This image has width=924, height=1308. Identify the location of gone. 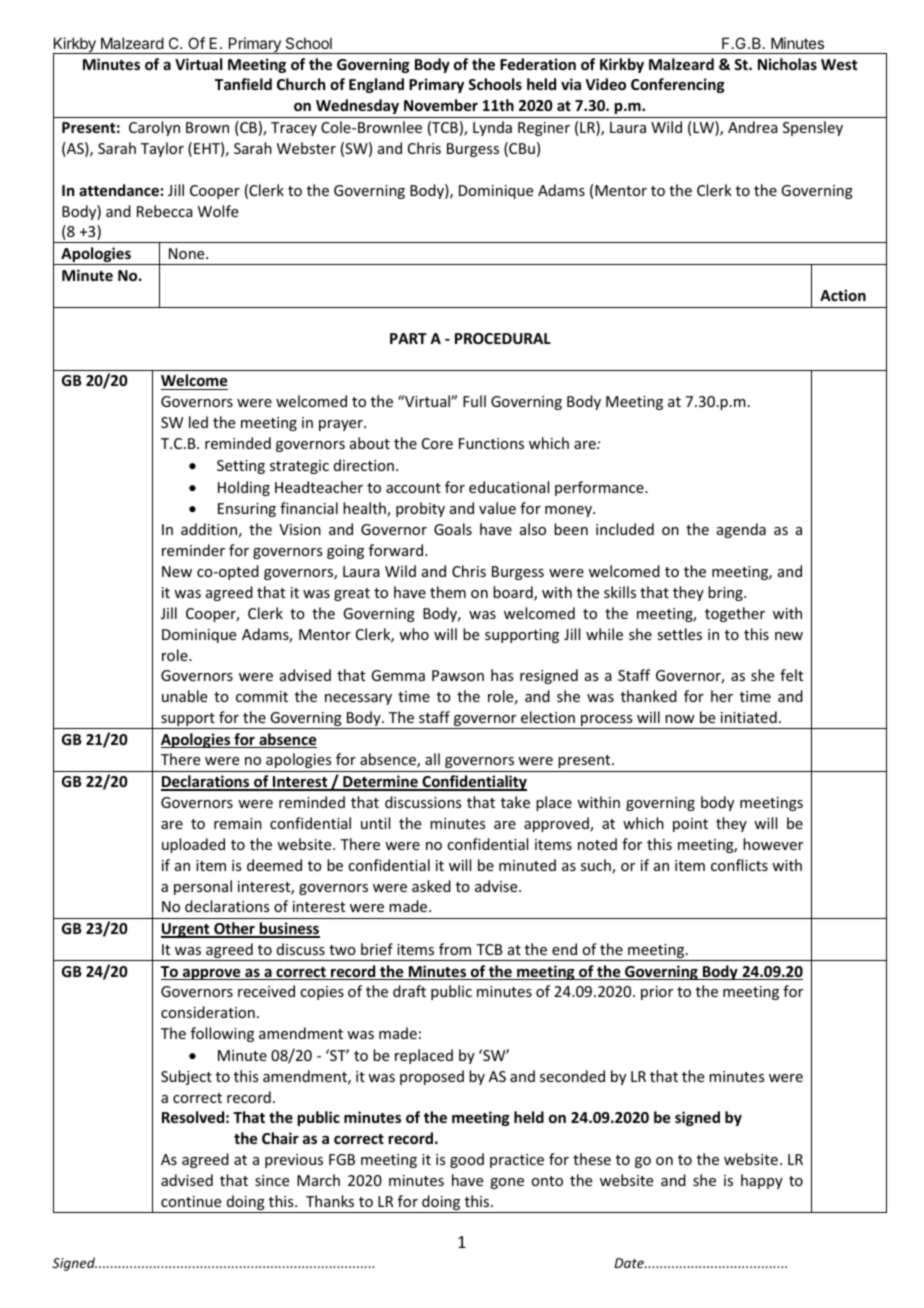
(507, 1183).
